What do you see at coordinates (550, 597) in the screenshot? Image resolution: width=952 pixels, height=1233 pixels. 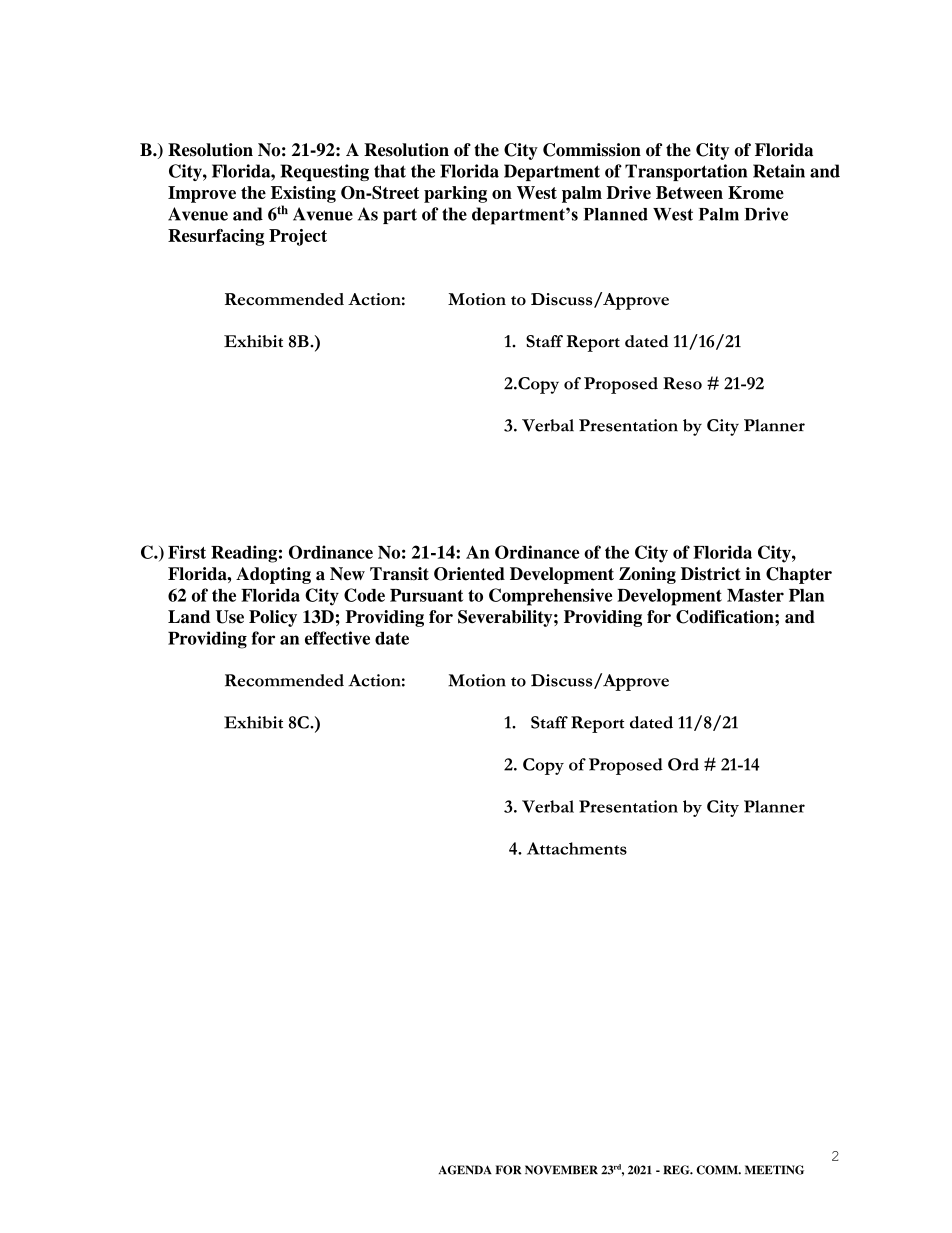 I see `Comprehensive` at bounding box center [550, 597].
